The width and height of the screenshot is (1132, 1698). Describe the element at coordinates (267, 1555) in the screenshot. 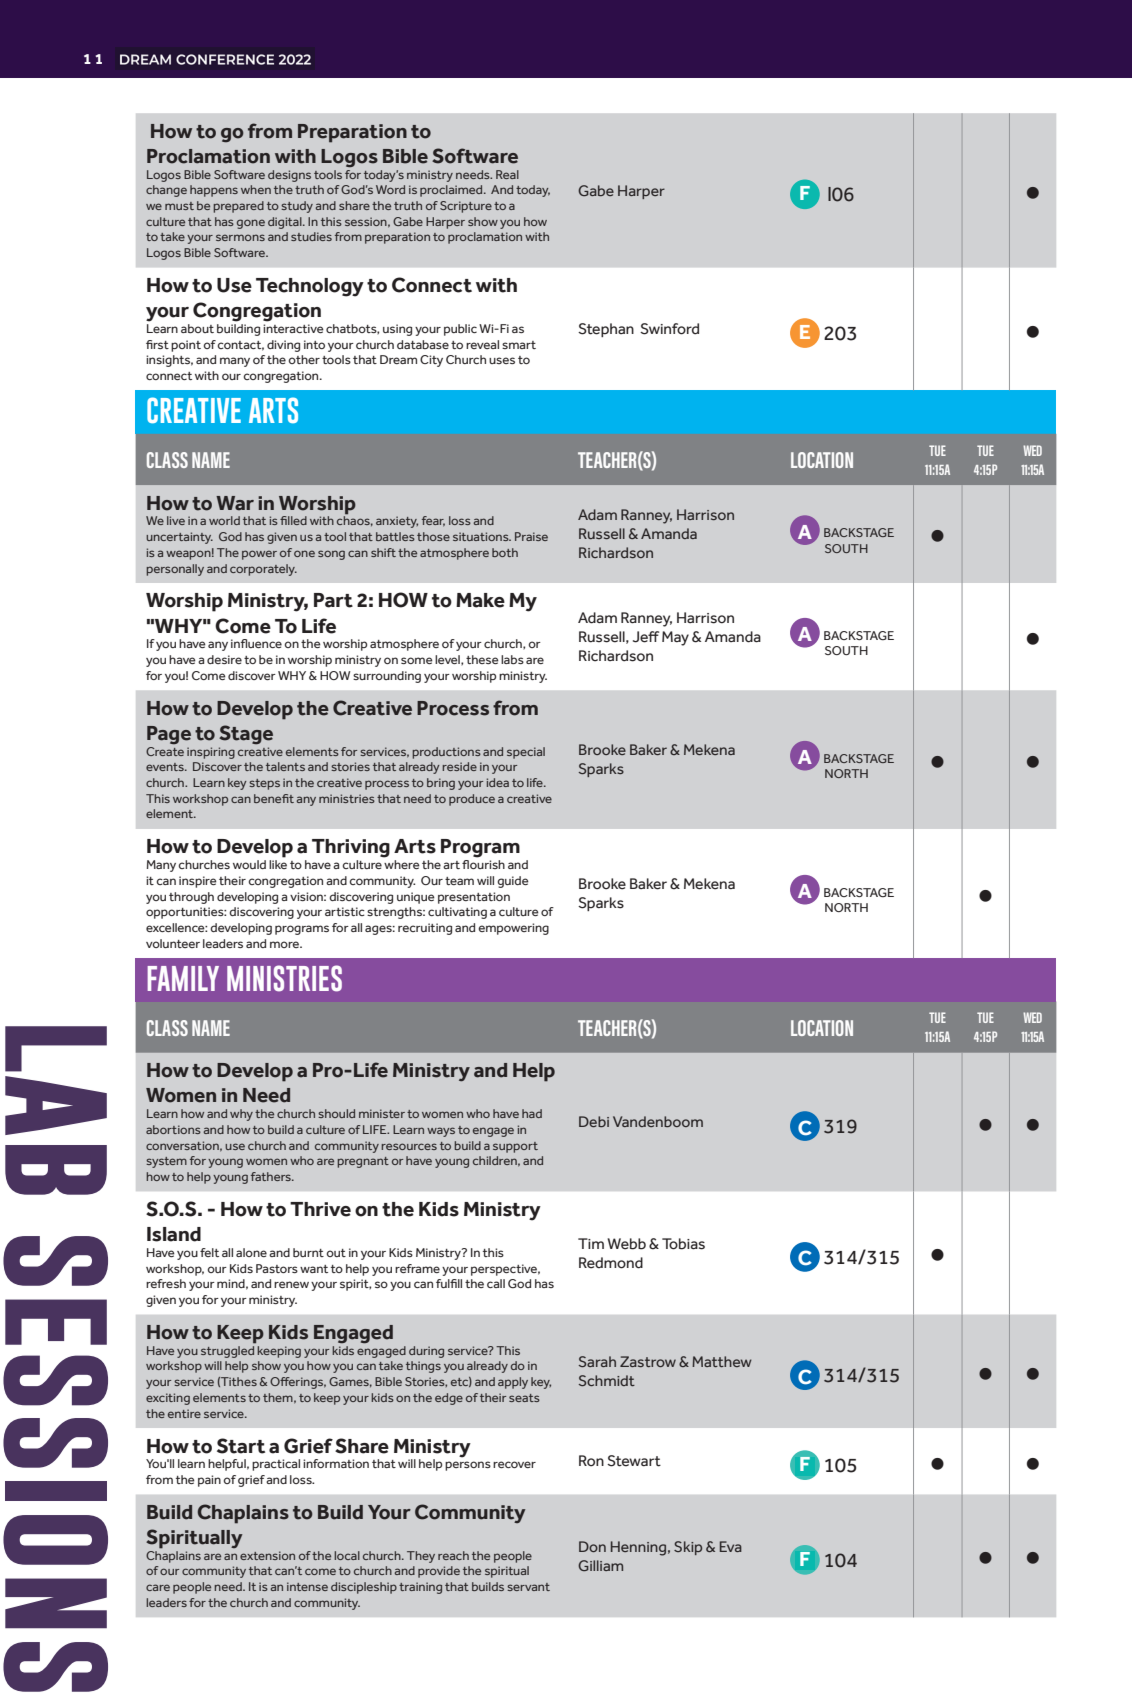

I see `extension` at that location.
